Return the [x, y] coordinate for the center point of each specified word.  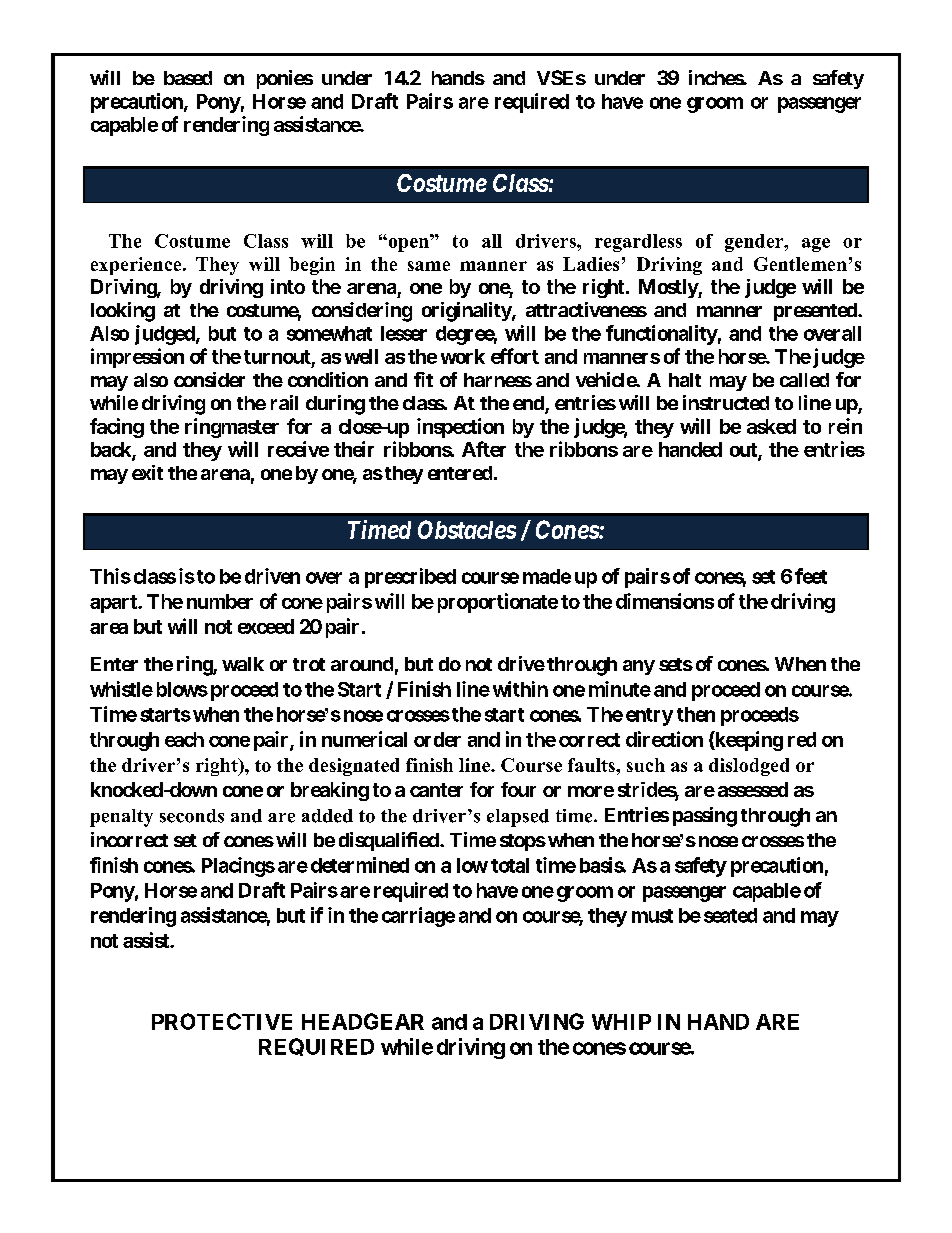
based [188, 78]
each [184, 739]
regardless [638, 243]
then [696, 714]
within [520, 689]
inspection [460, 428]
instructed [726, 402]
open [408, 243]
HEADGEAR [363, 1021]
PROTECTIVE [222, 1021]
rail [284, 402]
